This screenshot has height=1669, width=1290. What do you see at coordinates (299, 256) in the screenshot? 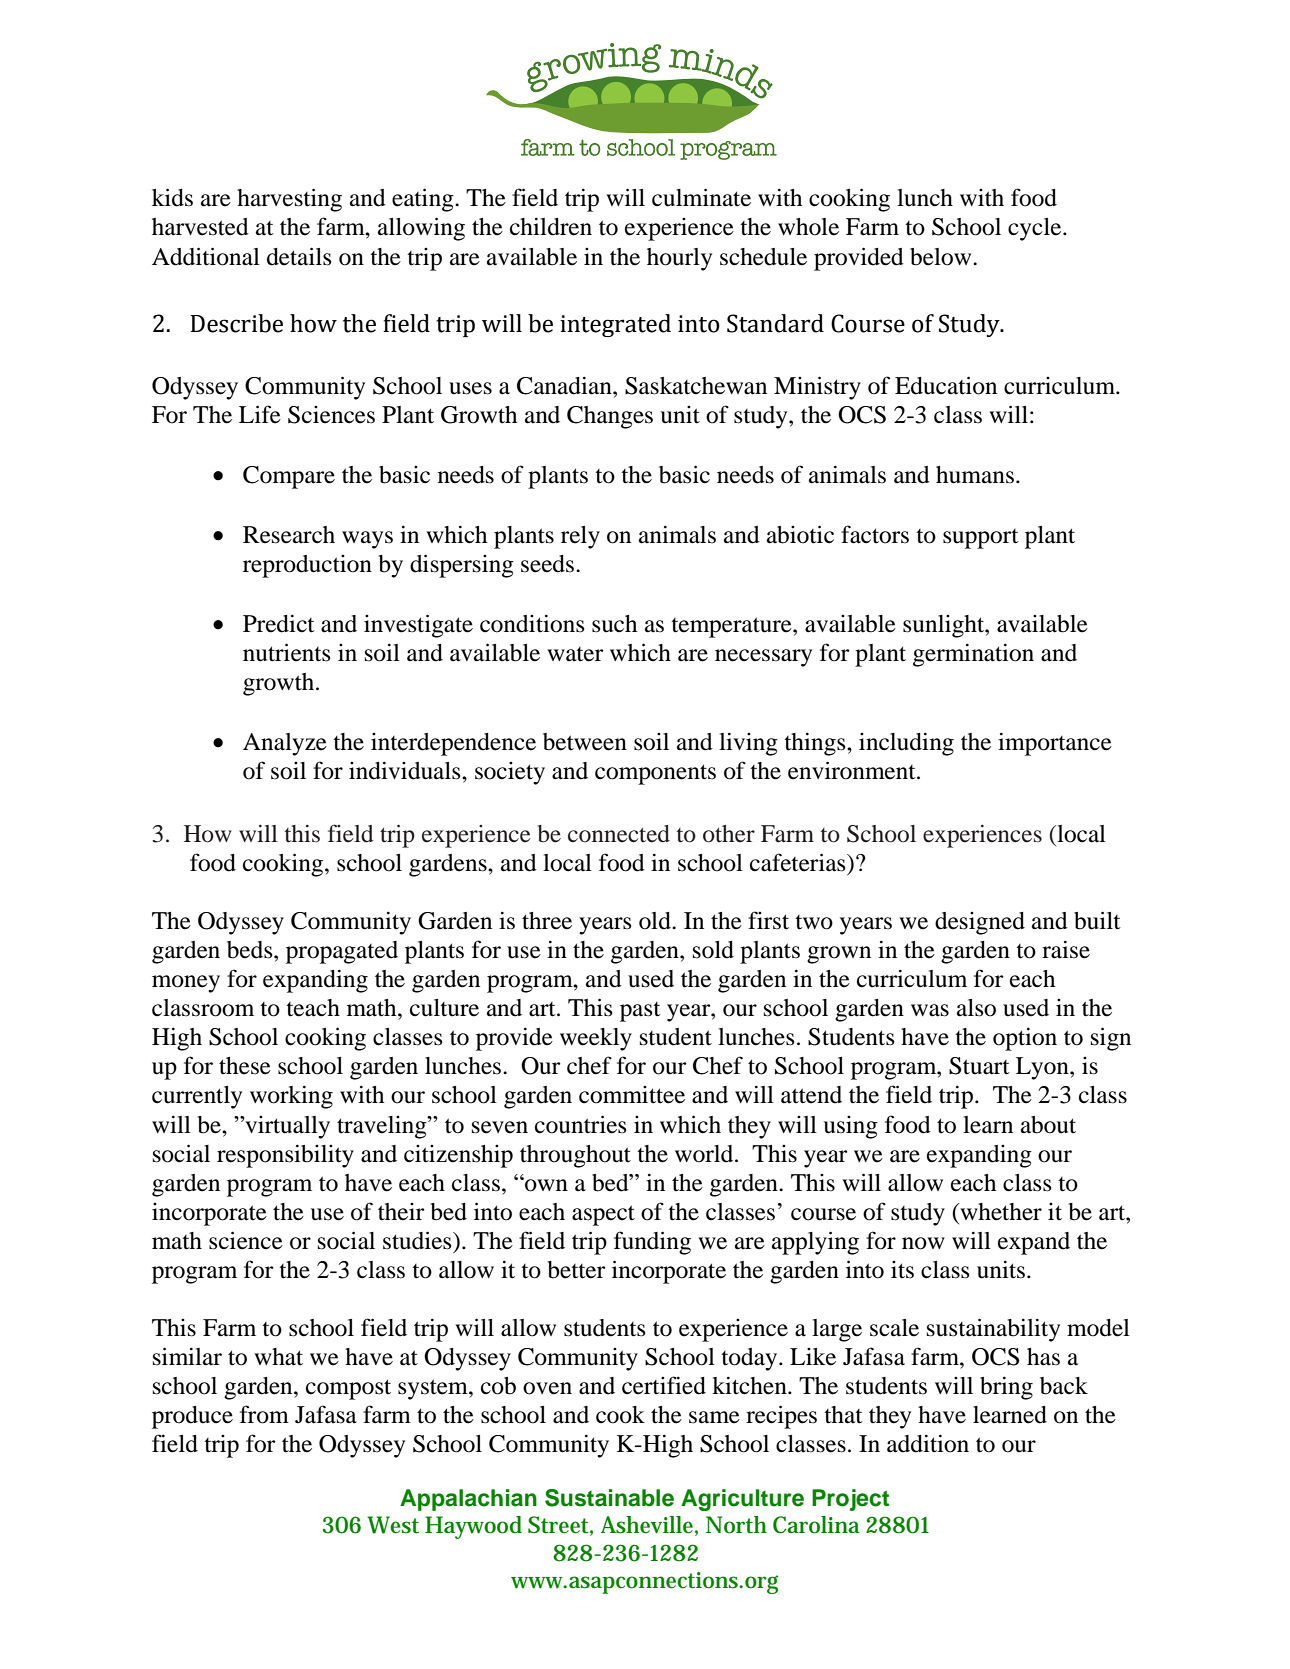
I see `details` at bounding box center [299, 256].
